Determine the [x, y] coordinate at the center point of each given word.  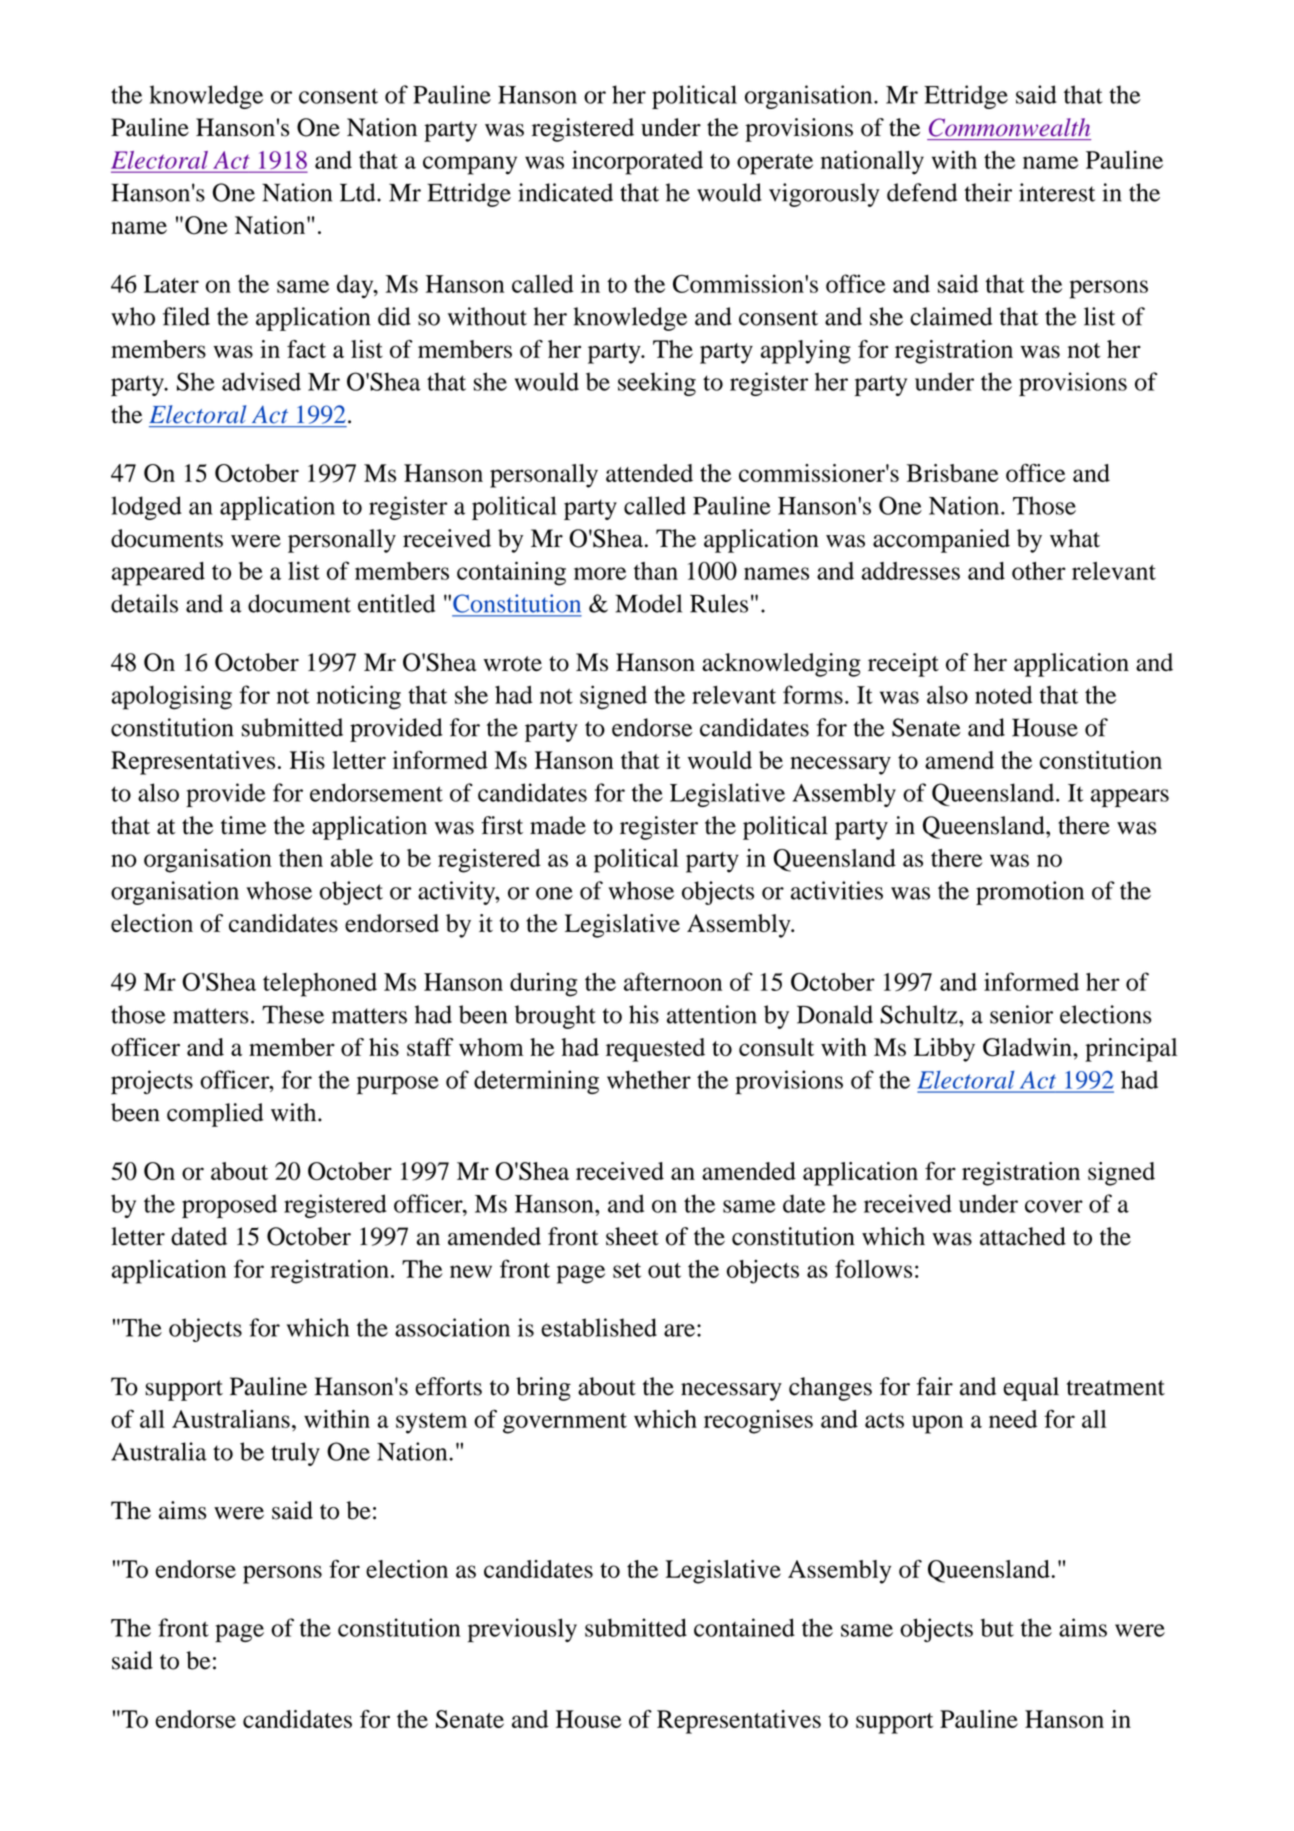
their [988, 192]
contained [744, 1627]
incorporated [637, 163]
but [997, 1627]
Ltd [359, 192]
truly [295, 1454]
